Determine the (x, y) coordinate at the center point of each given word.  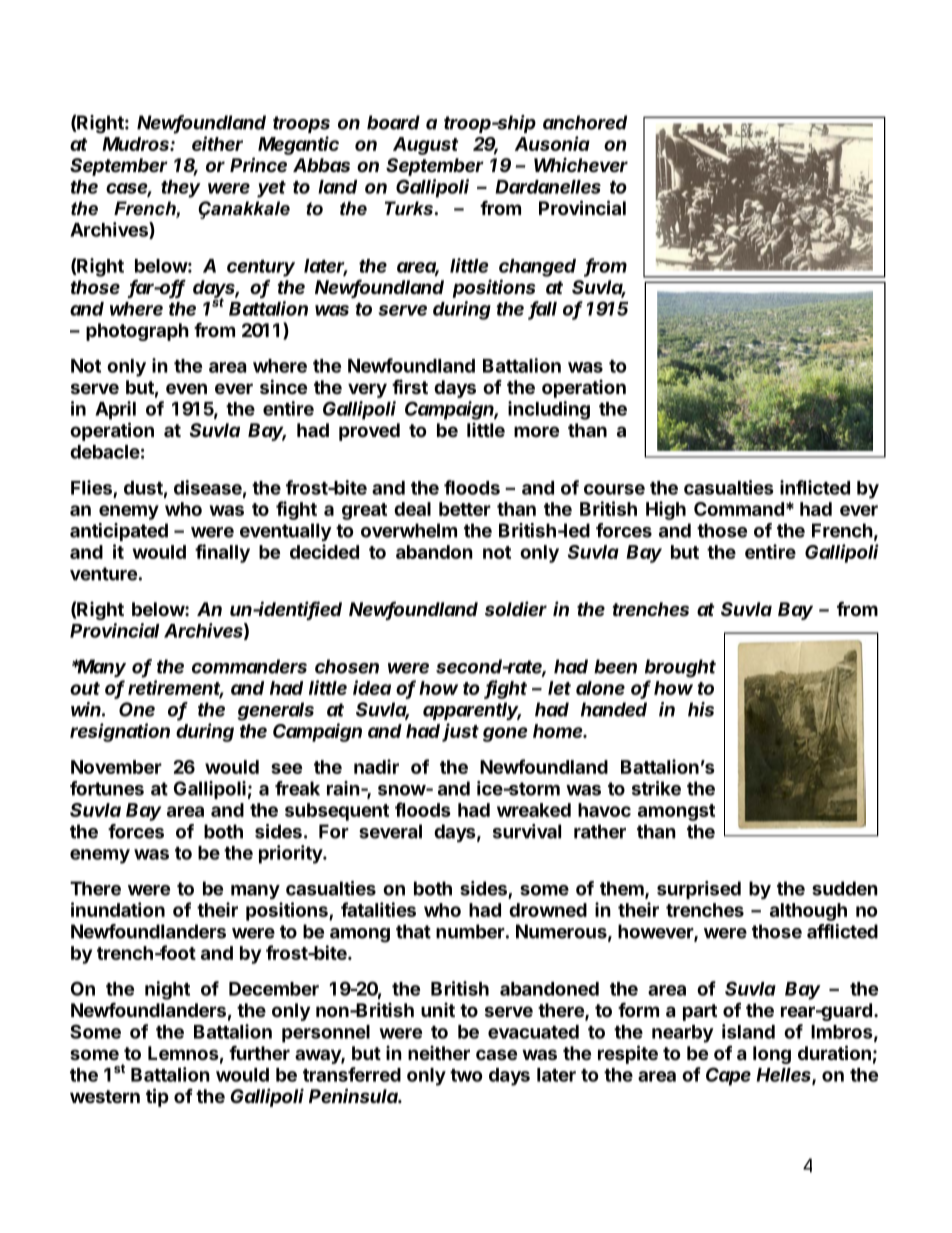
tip (157, 1097)
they (181, 189)
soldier (516, 608)
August (425, 146)
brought (680, 668)
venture (103, 574)
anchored (585, 122)
